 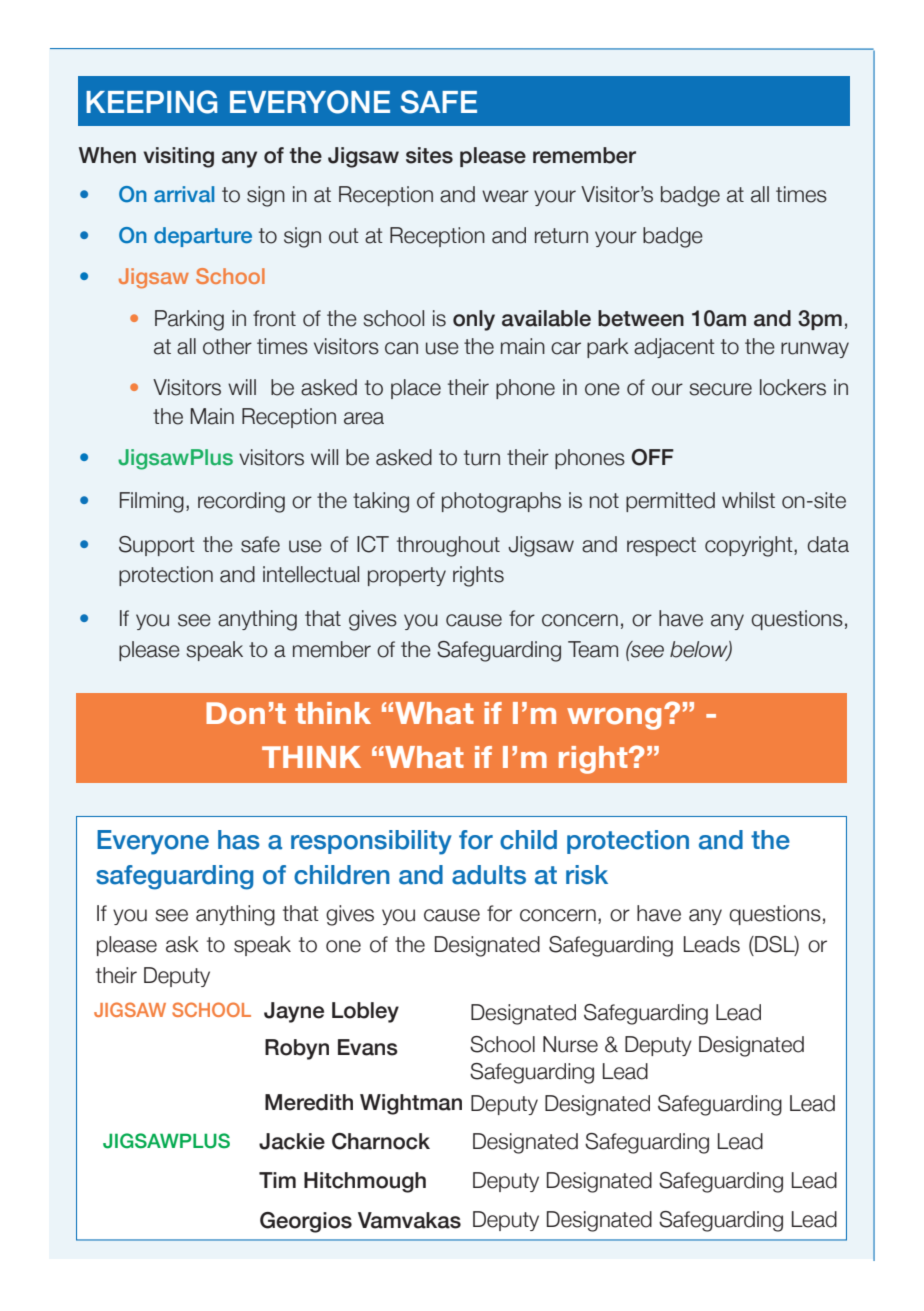 What do you see at coordinates (489, 875) in the screenshot?
I see `adults` at bounding box center [489, 875].
